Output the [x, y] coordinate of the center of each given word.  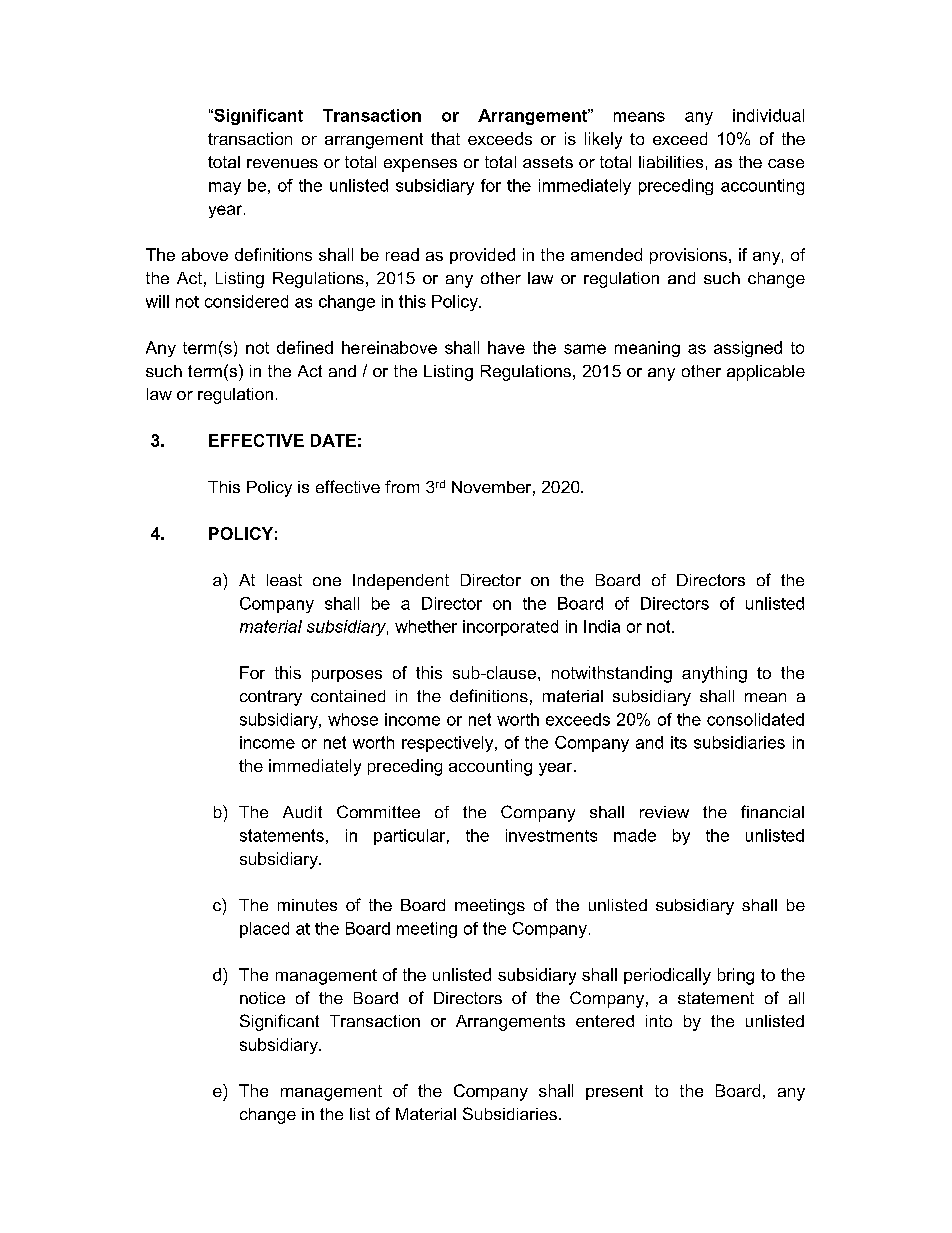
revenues [282, 163]
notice [262, 998]
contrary [271, 698]
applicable [766, 373]
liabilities [671, 162]
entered [605, 1021]
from [402, 486]
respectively [449, 744]
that [445, 138]
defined [305, 347]
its [679, 742]
